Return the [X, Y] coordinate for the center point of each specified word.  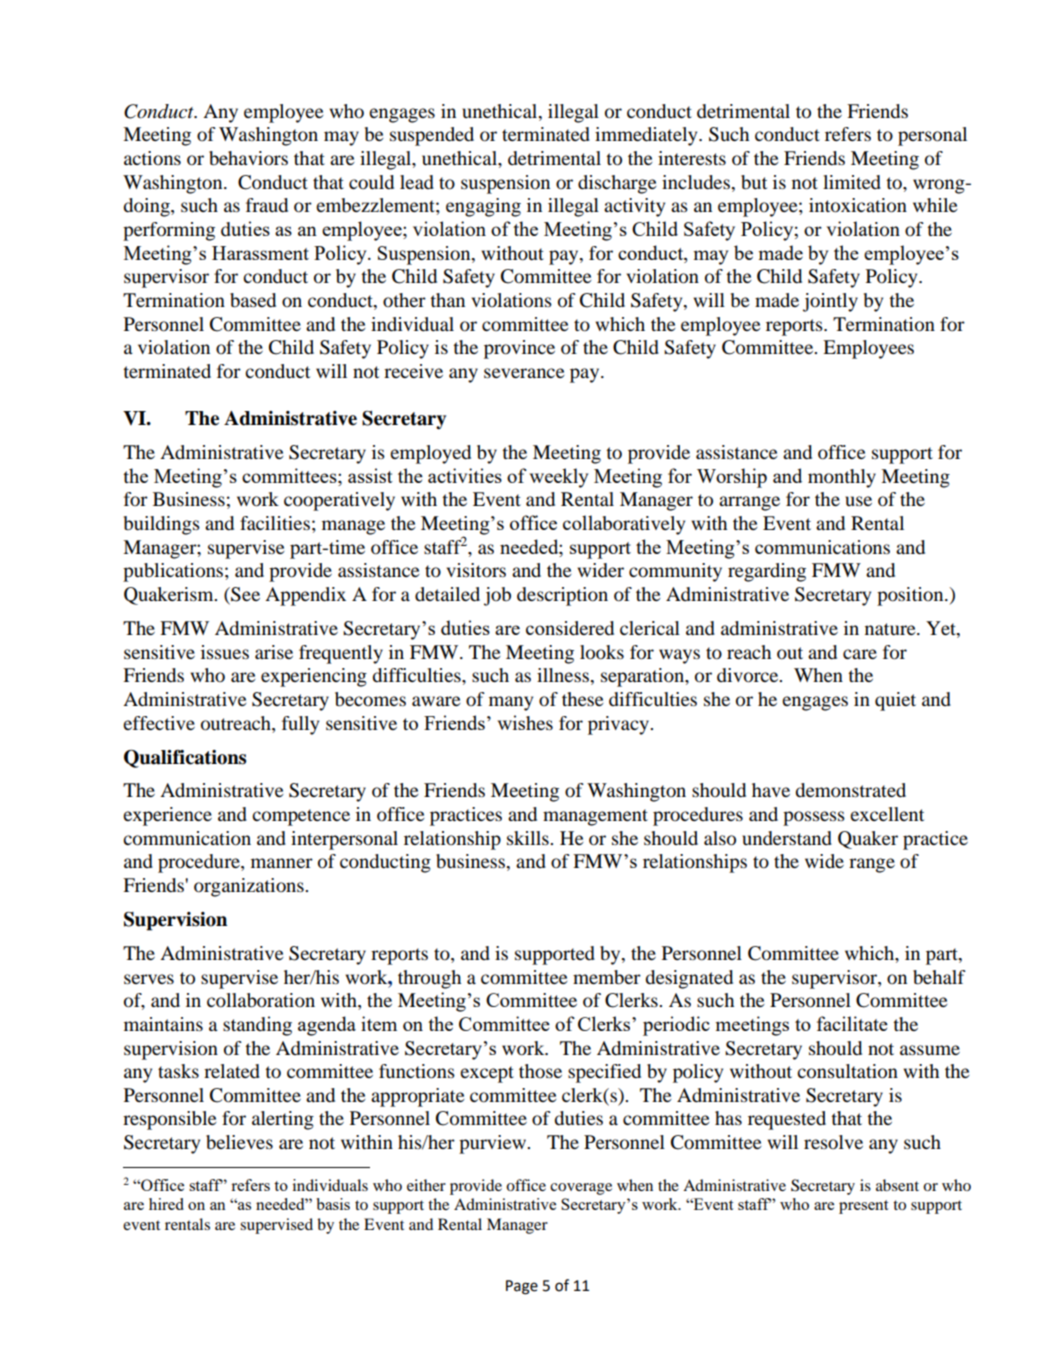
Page [522, 1287]
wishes [525, 722]
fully [300, 725]
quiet [895, 701]
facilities [275, 523]
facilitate [852, 1023]
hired [166, 1204]
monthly [842, 478]
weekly [558, 478]
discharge [617, 184]
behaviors [248, 158]
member [607, 977]
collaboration [261, 1000]
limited [852, 182]
